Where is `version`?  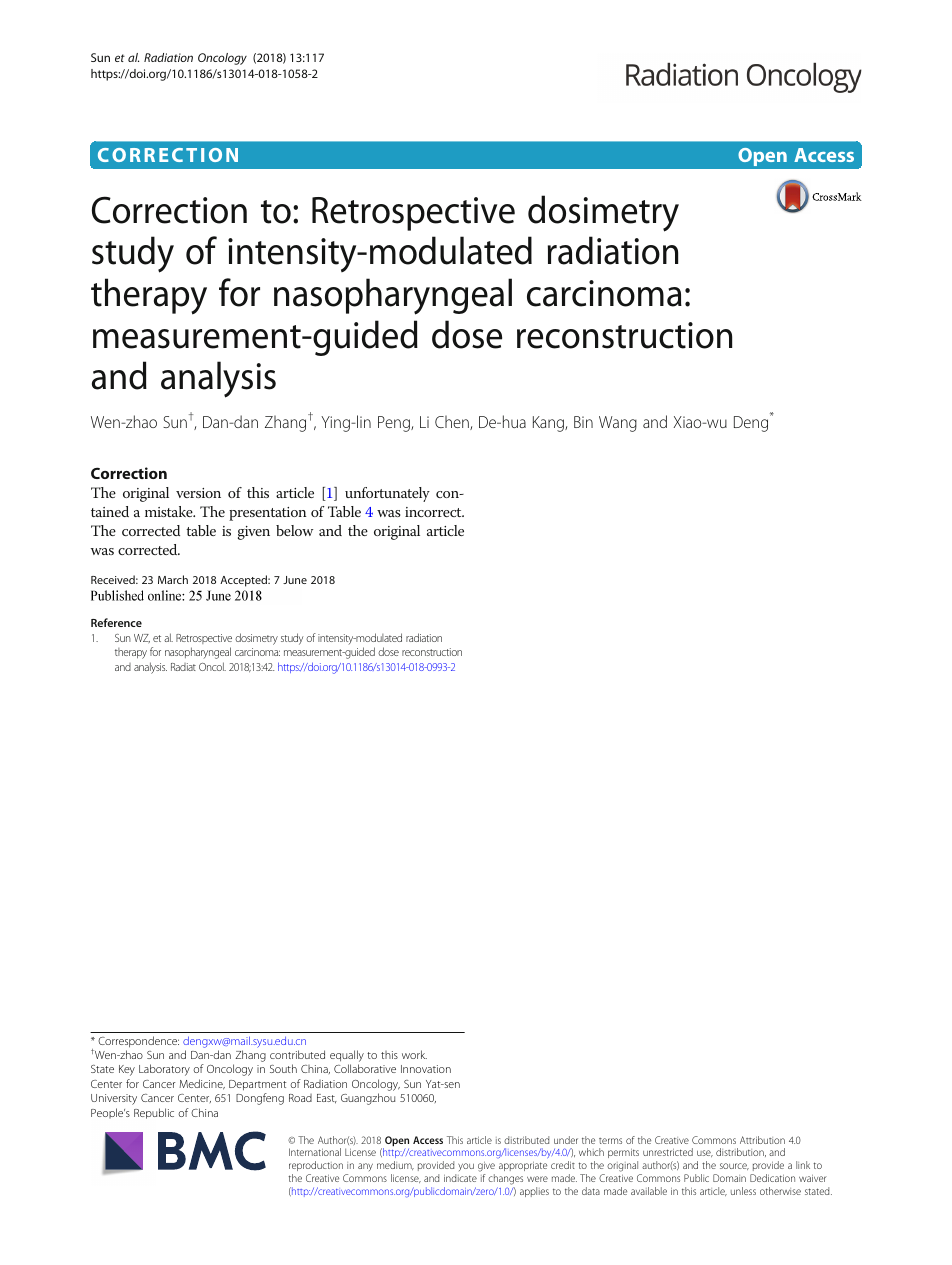
version is located at coordinates (198, 493).
